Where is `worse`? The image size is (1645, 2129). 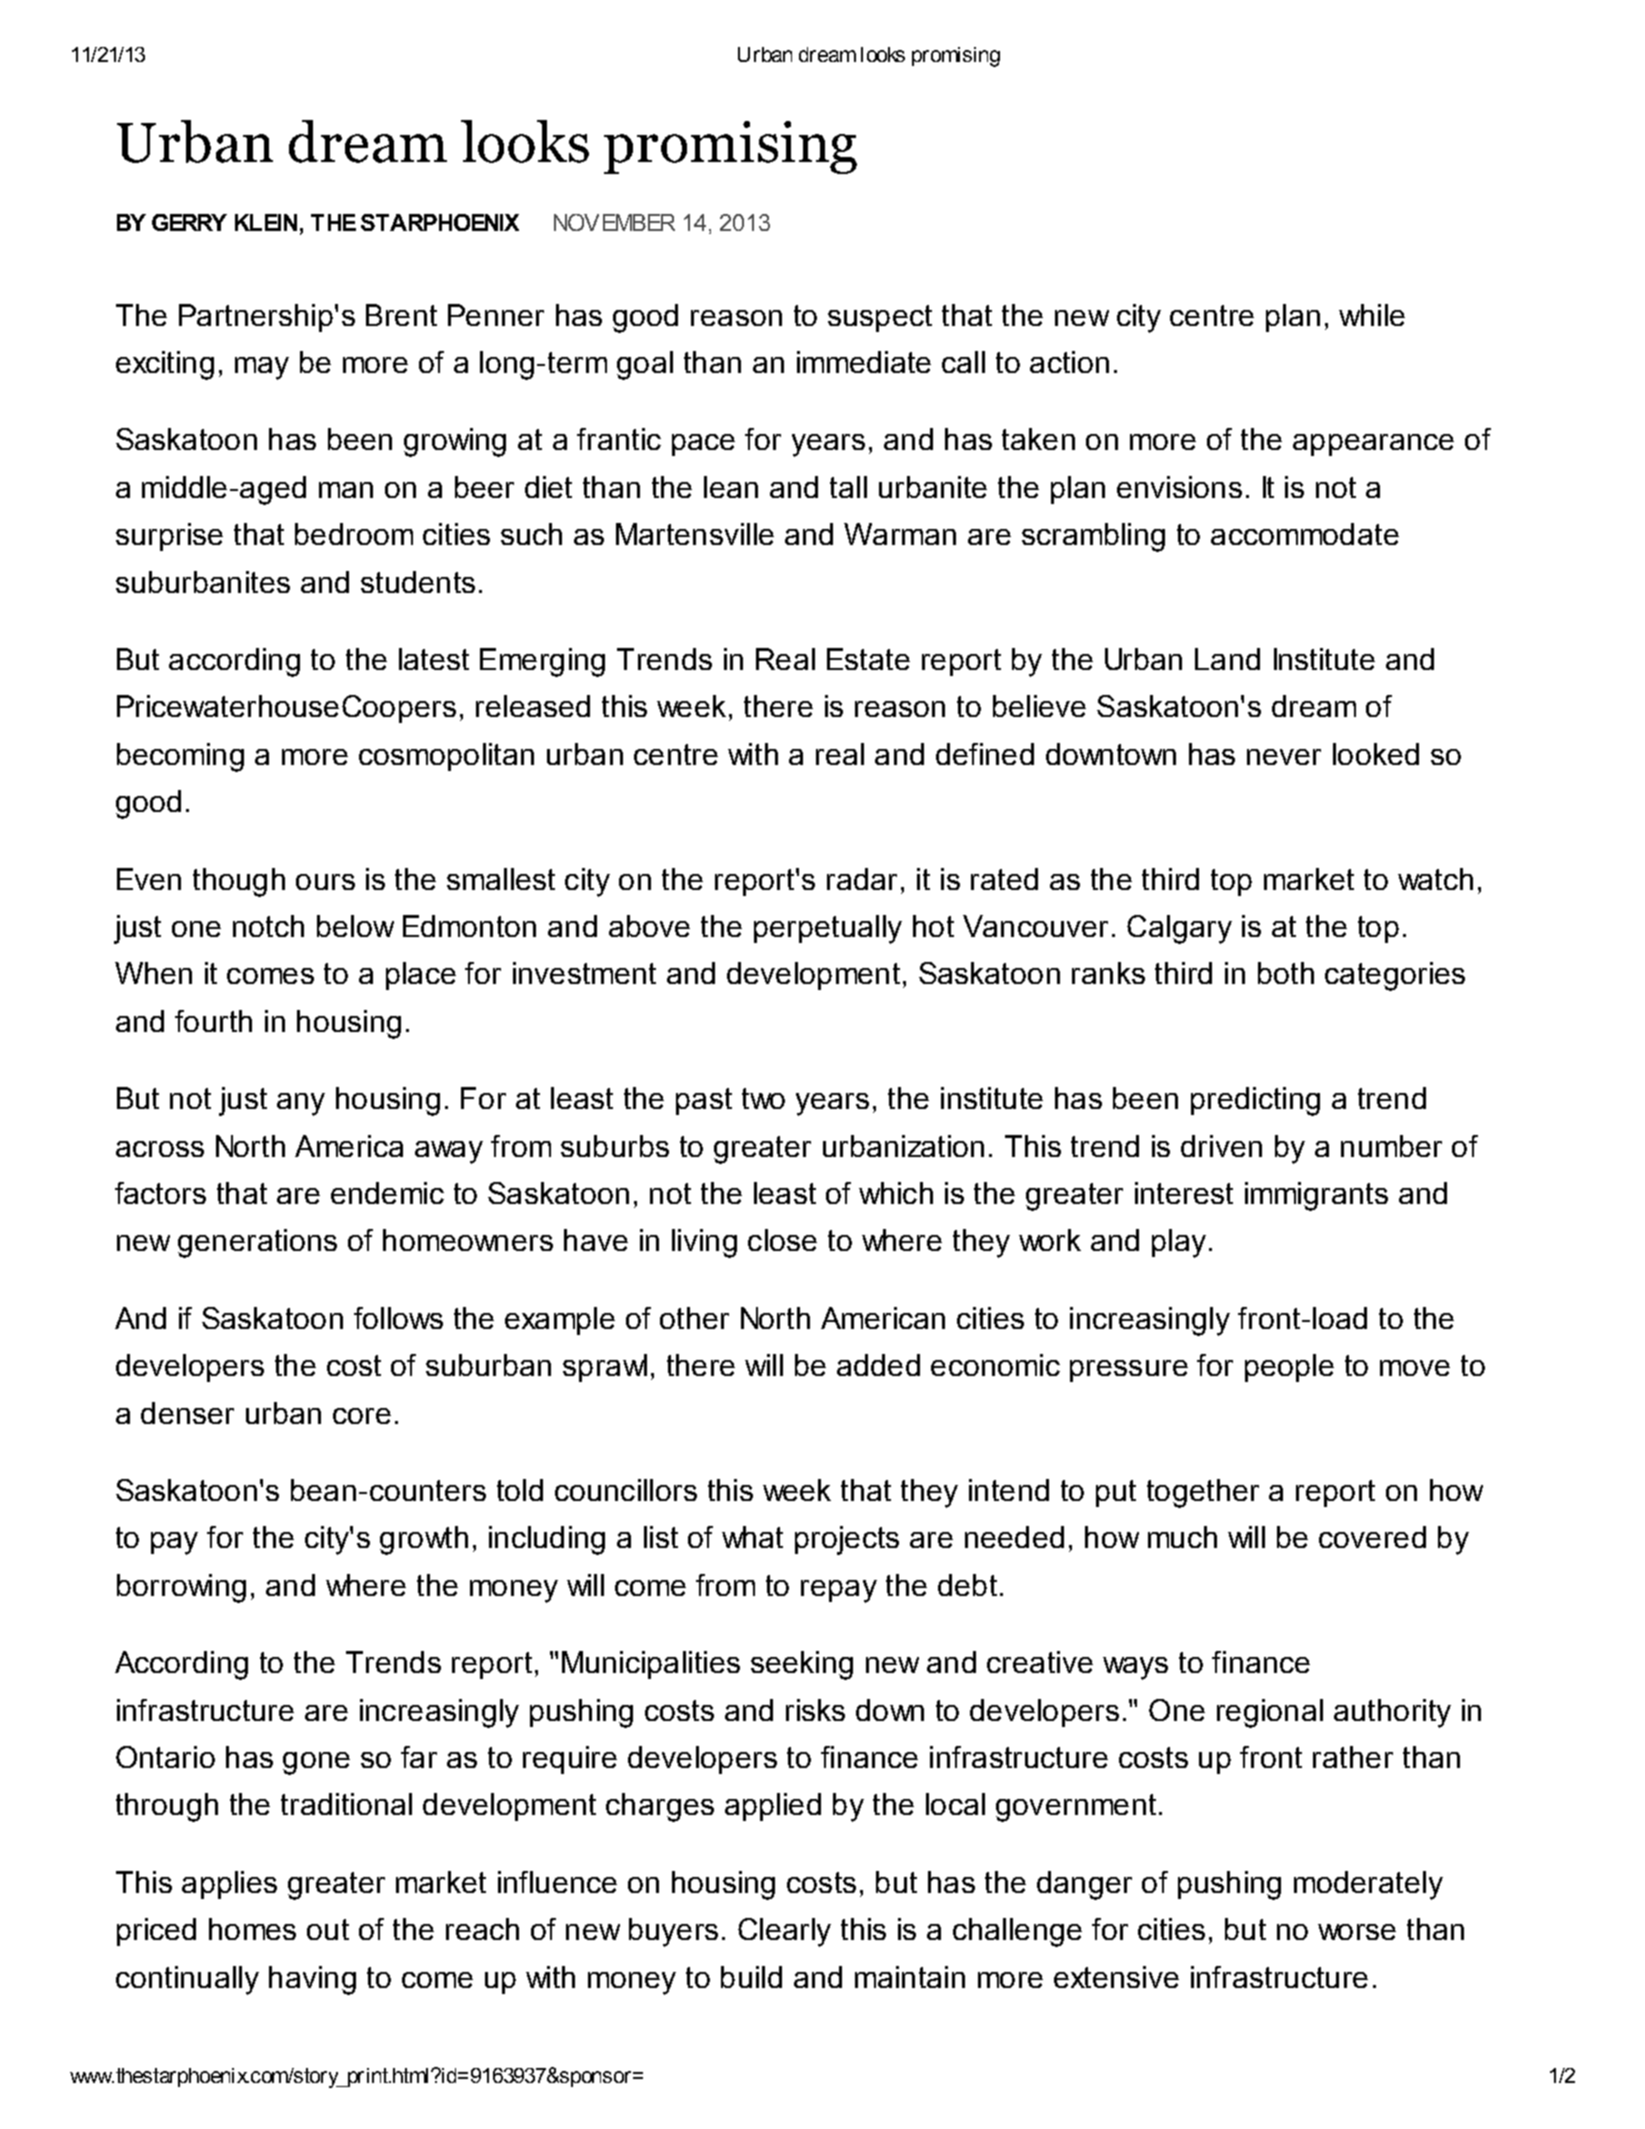
worse is located at coordinates (1357, 1932).
